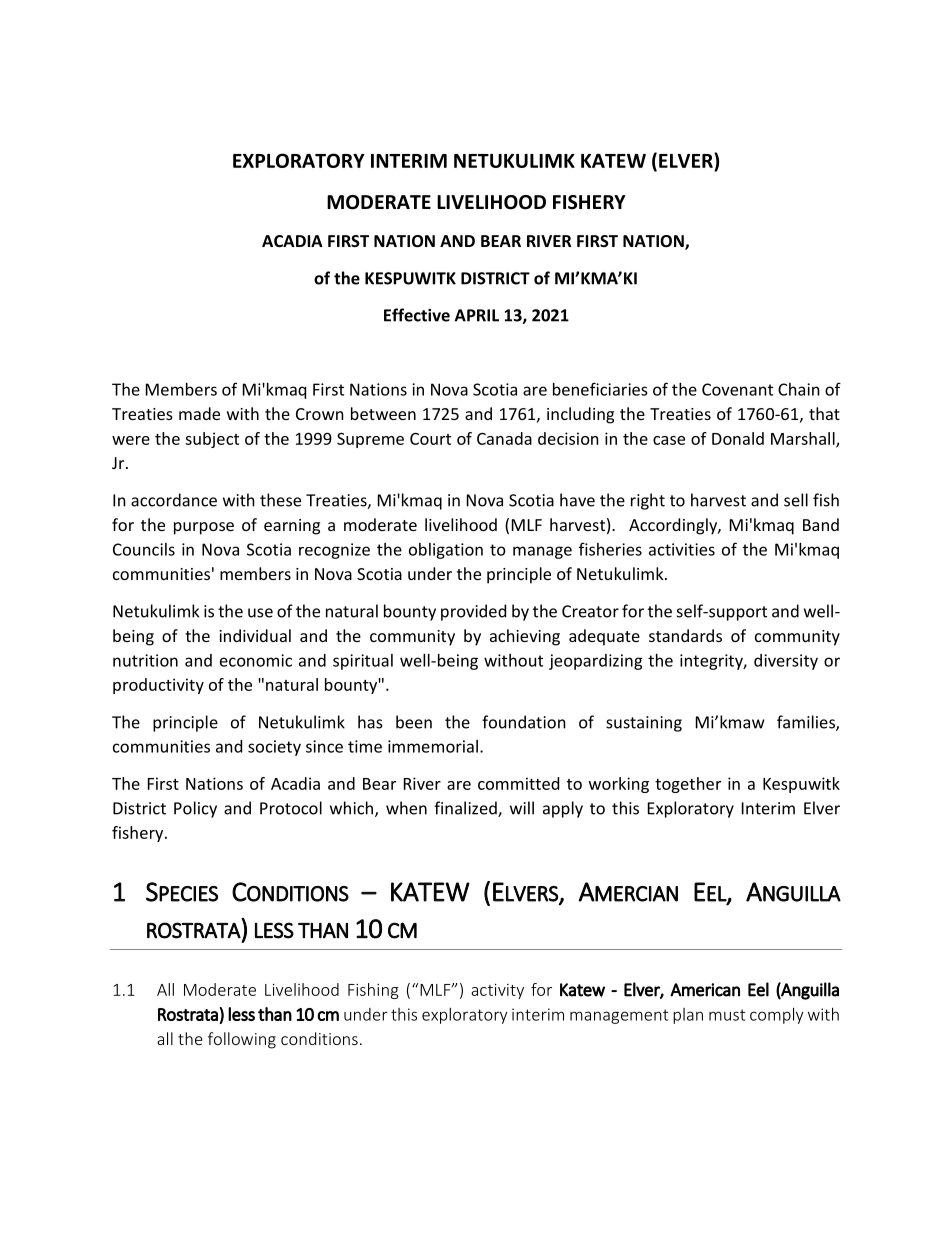 This screenshot has width=952, height=1233. I want to click on Covenant, so click(737, 389).
